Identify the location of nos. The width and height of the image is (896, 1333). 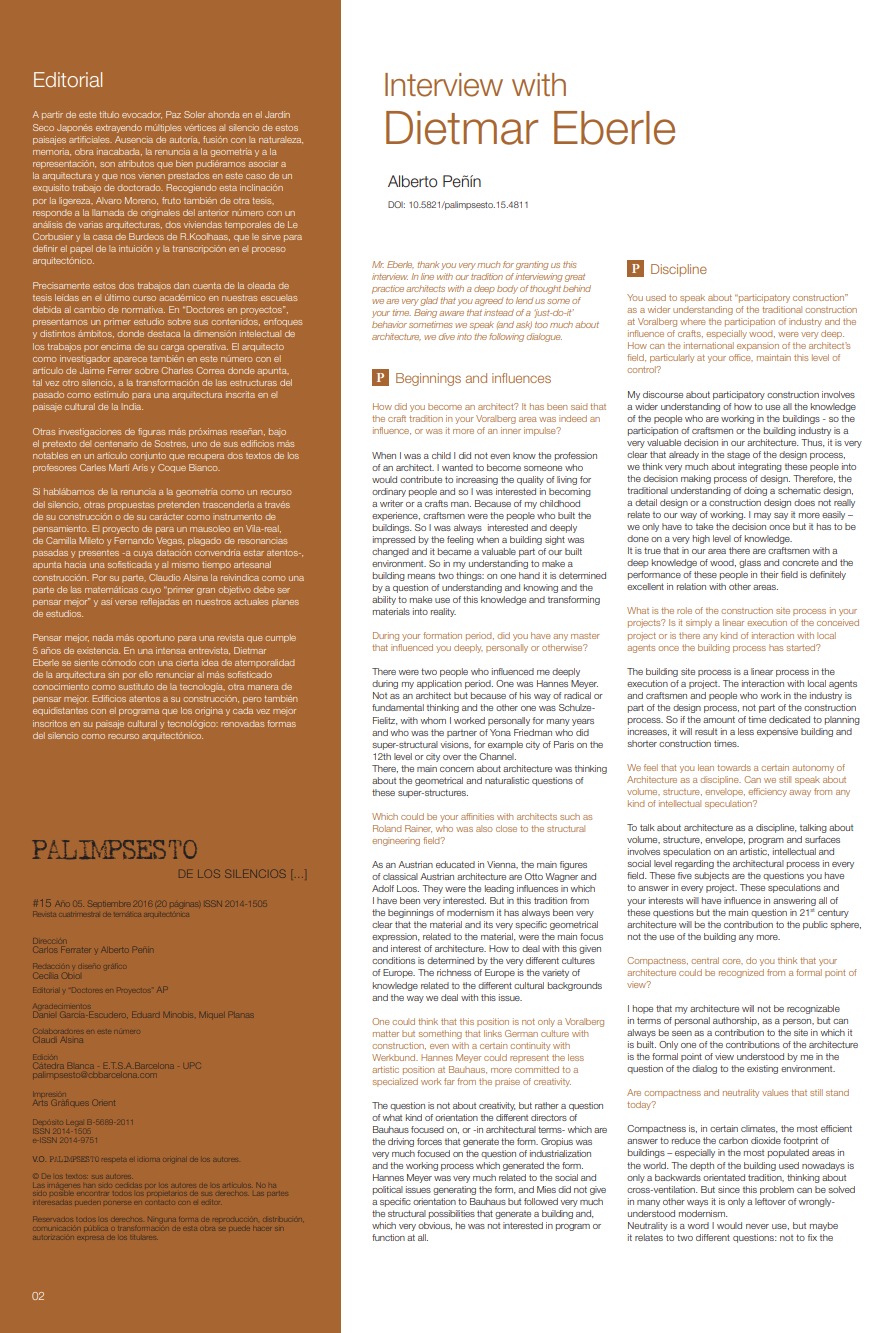
(128, 176).
